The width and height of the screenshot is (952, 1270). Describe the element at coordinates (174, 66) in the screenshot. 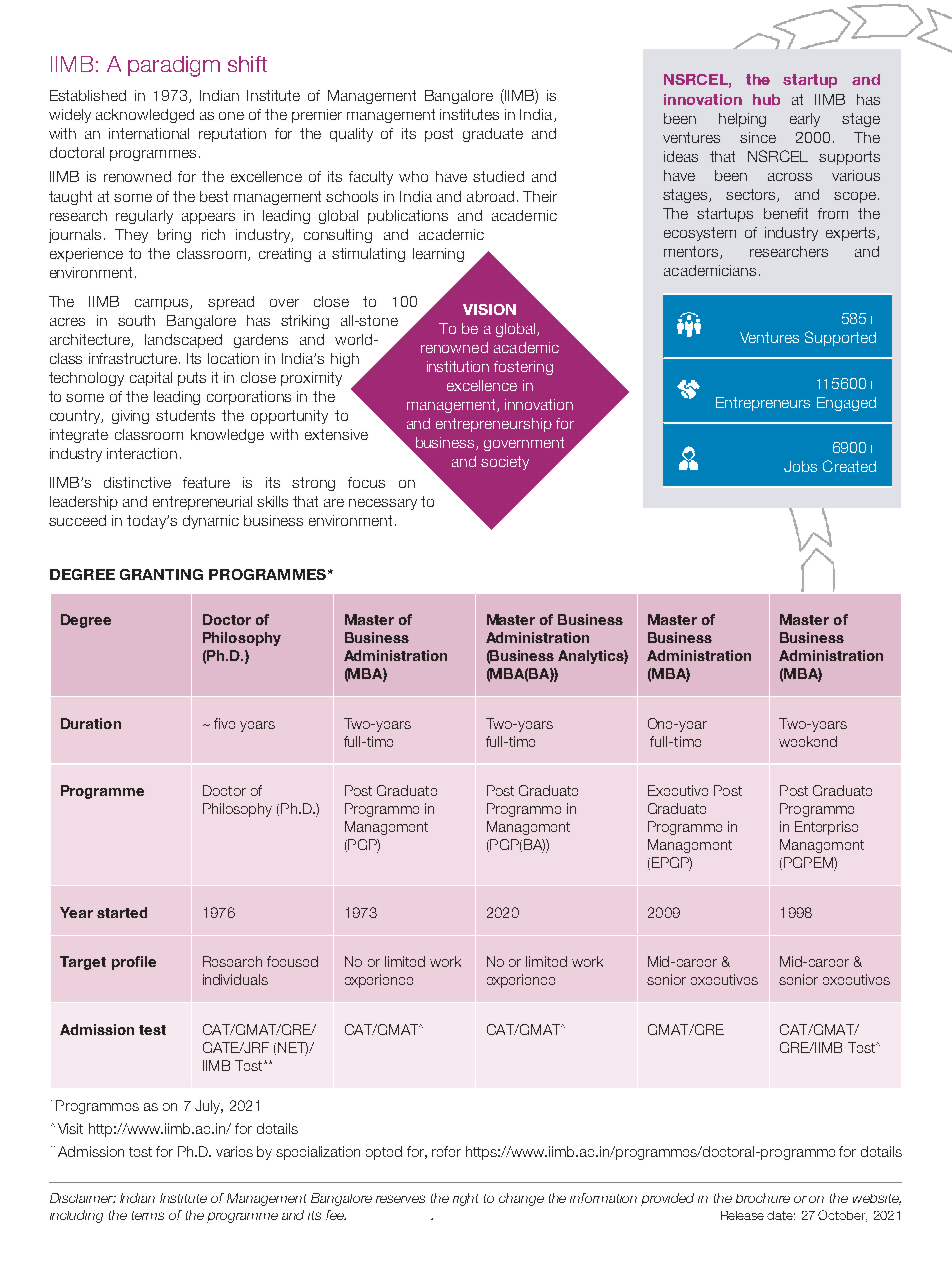

I see `paradigm` at that location.
